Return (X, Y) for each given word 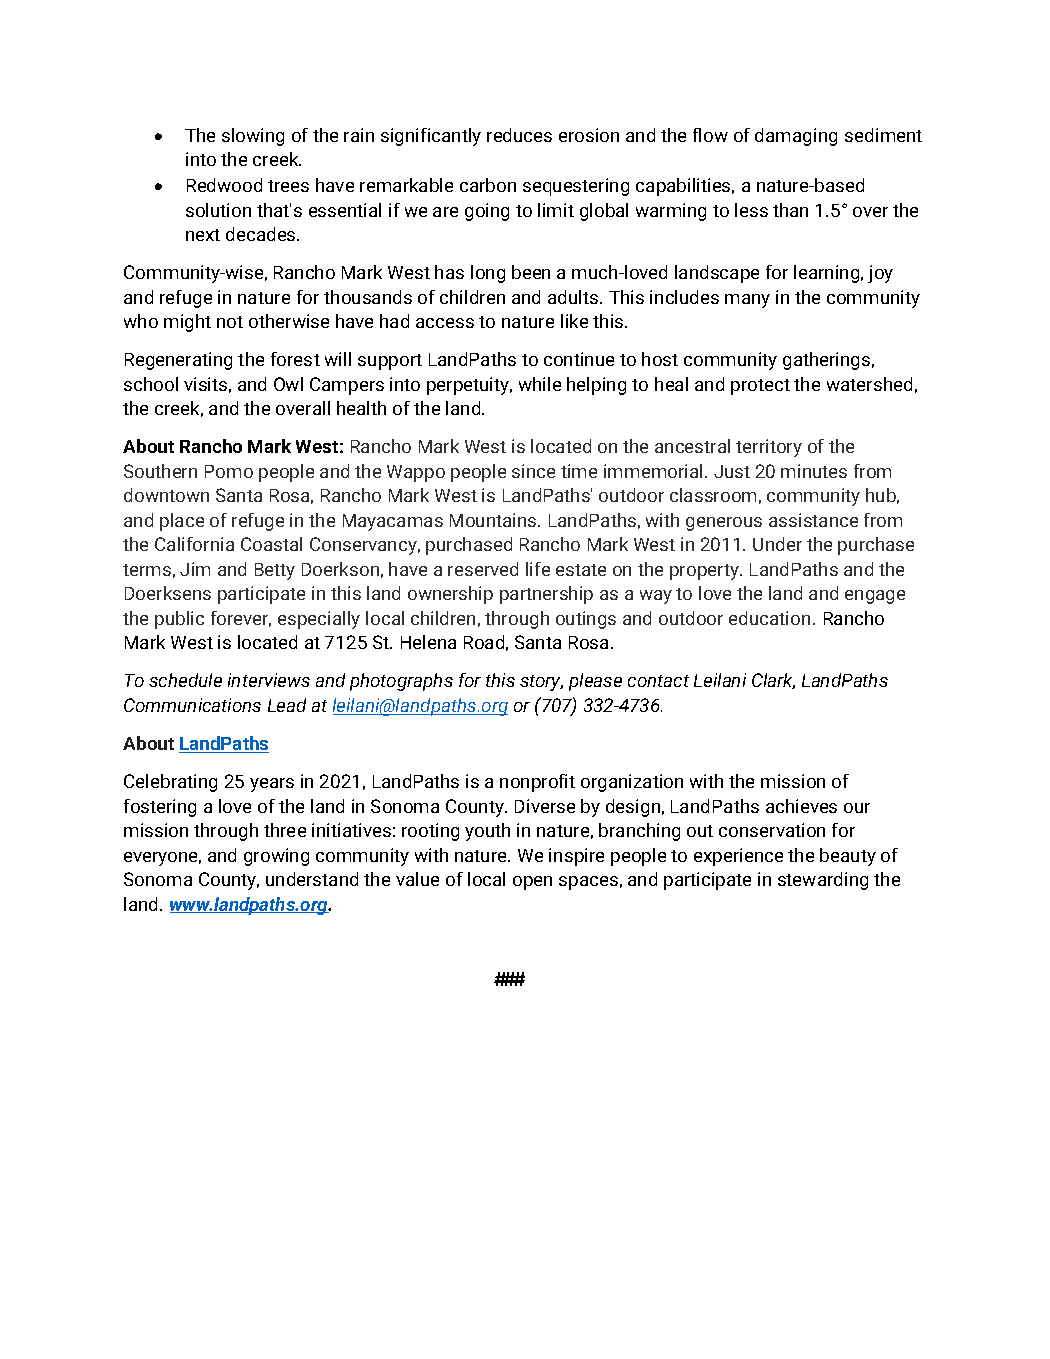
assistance (813, 520)
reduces (519, 135)
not (230, 322)
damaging (796, 137)
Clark (773, 681)
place (182, 522)
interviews (269, 680)
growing (276, 857)
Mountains (494, 520)
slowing (253, 137)
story (541, 683)
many (747, 301)
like (574, 321)
